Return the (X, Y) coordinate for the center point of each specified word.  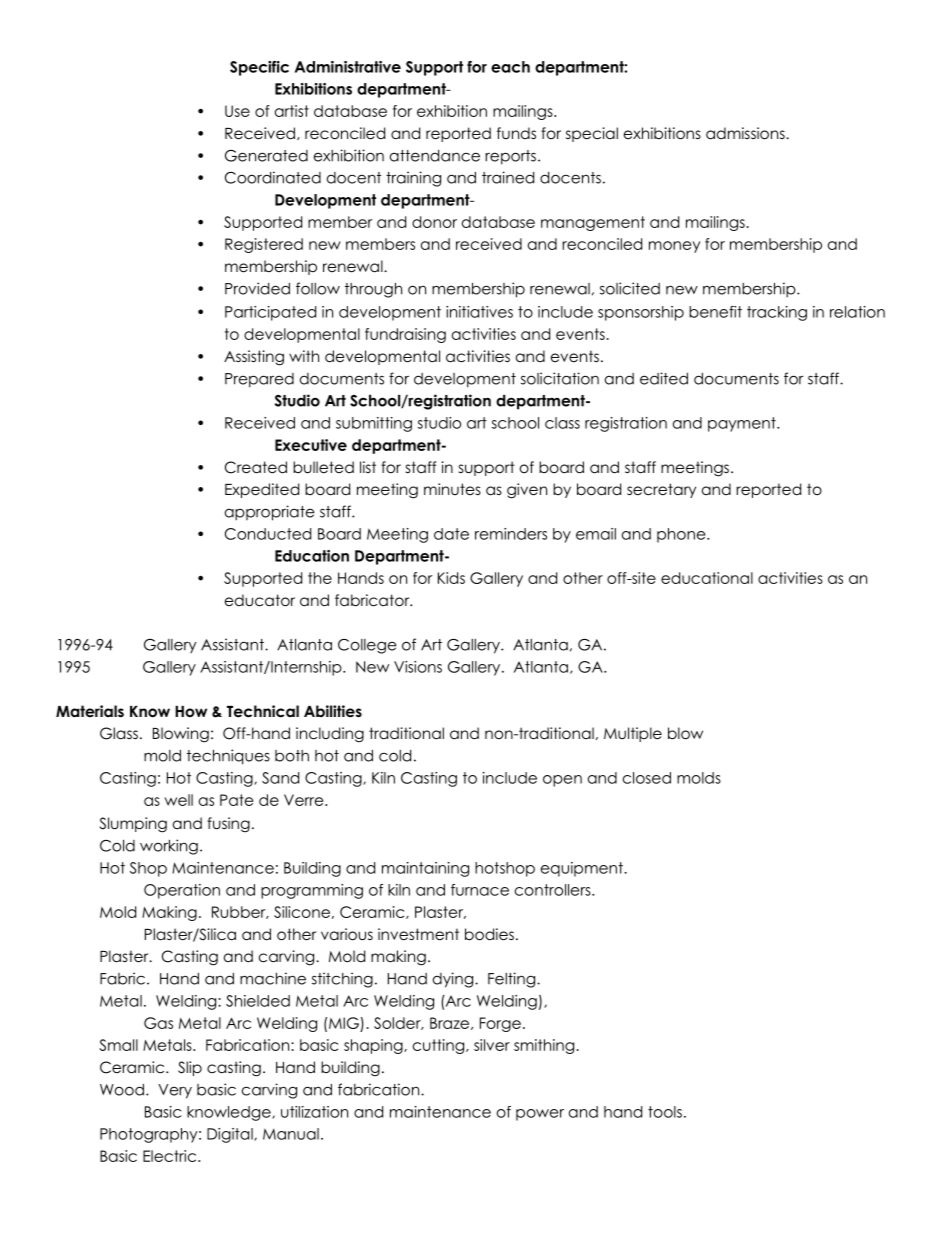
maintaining (425, 869)
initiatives (479, 312)
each (510, 67)
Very (175, 1091)
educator (260, 600)
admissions (746, 133)
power (540, 1115)
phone (682, 535)
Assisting (254, 358)
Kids (451, 578)
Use (237, 111)
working (169, 847)
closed (647, 778)
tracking (777, 313)
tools (665, 1112)
